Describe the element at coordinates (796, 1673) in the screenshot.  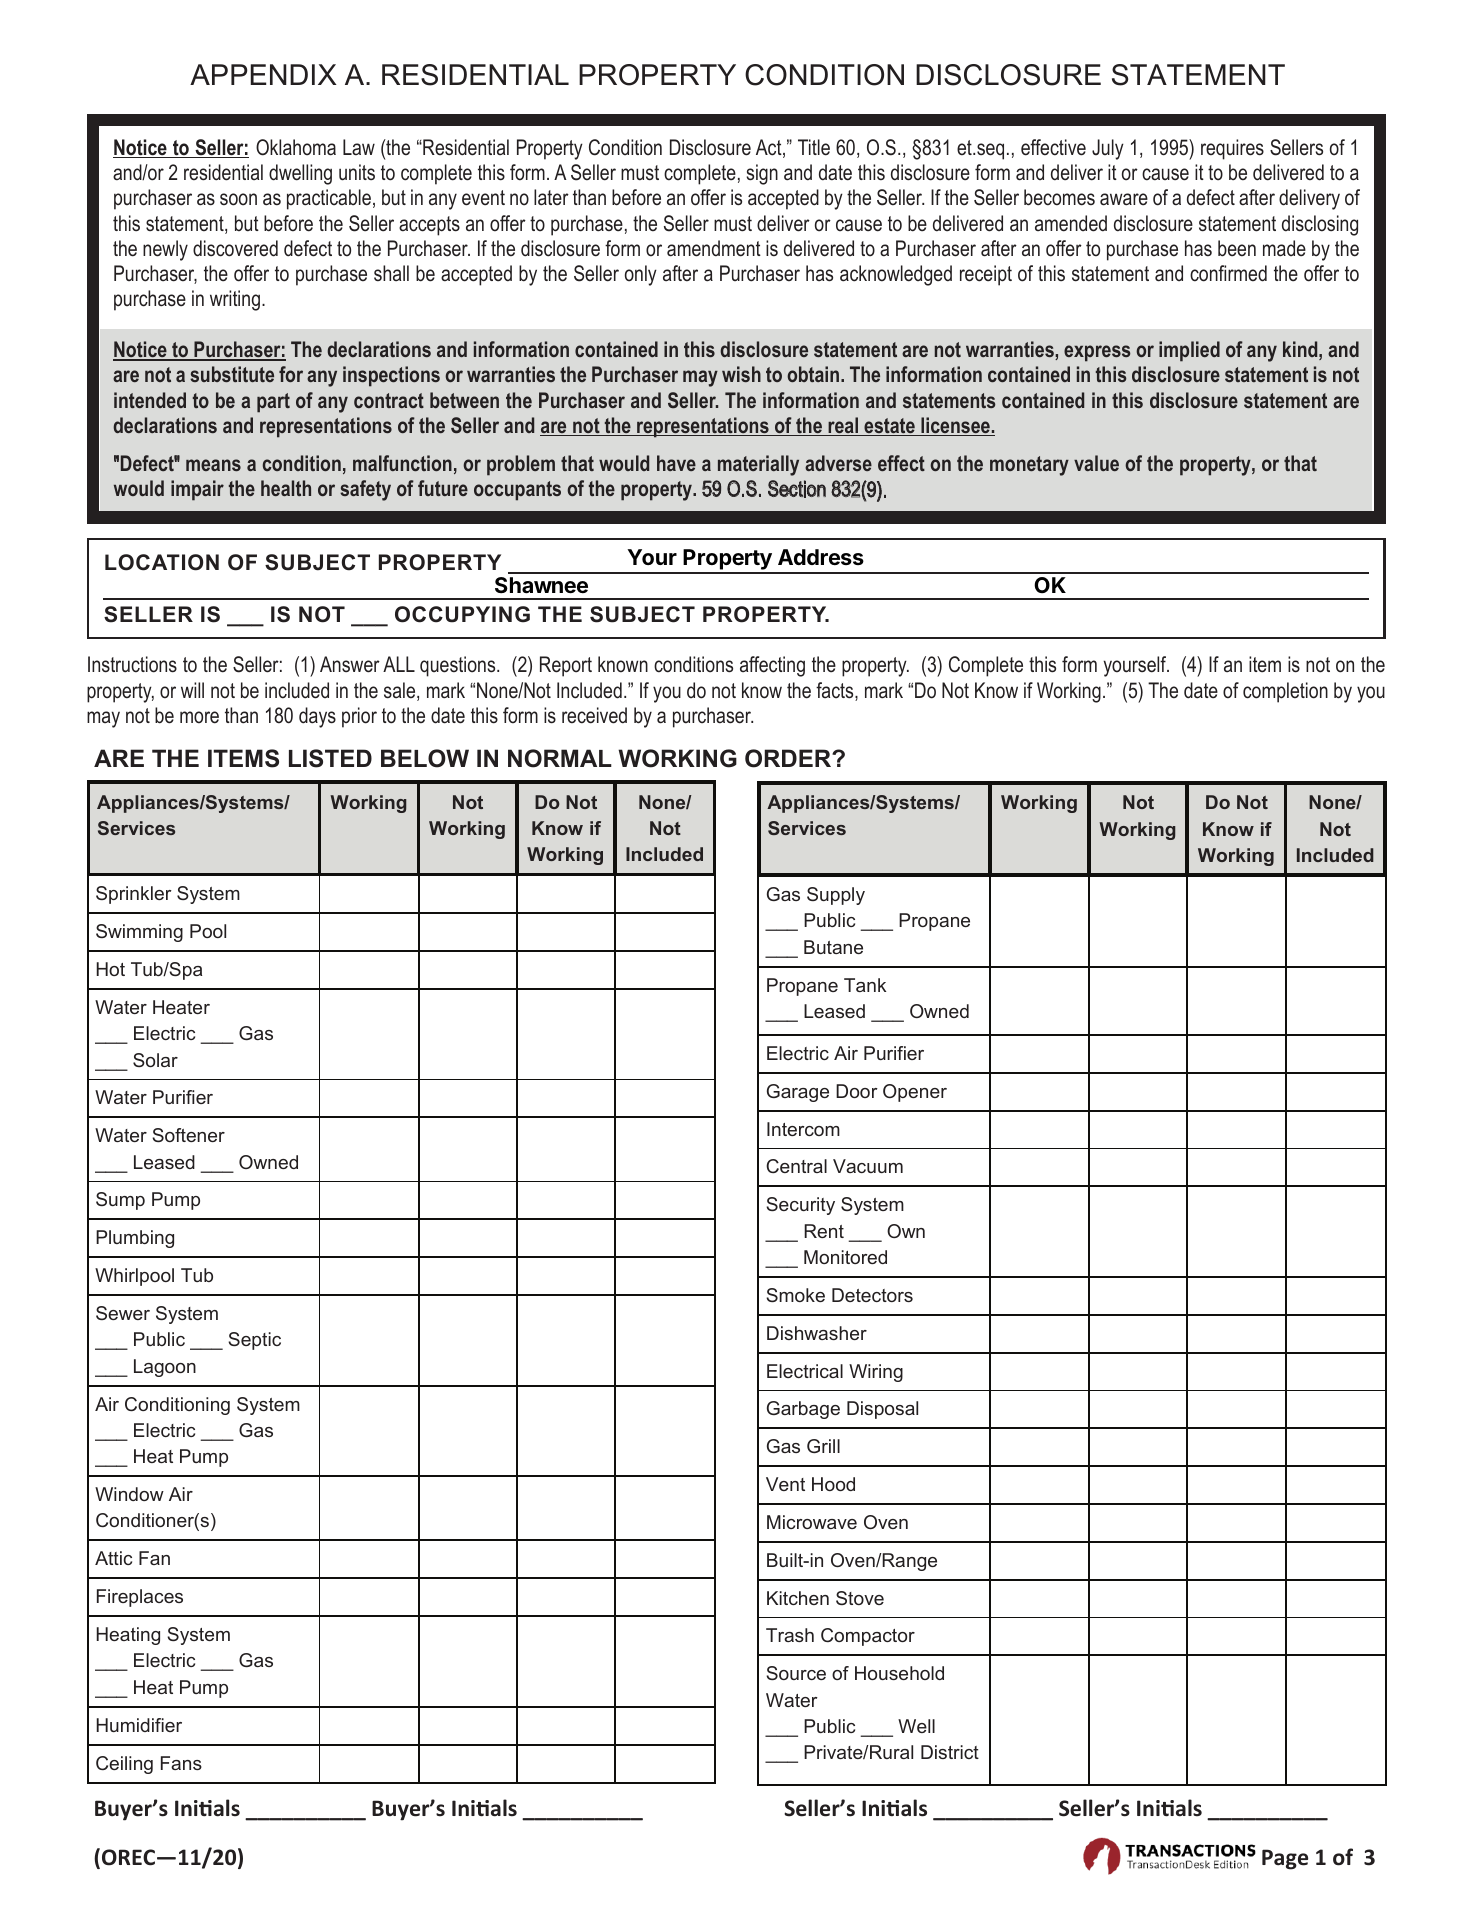
I see `Source` at that location.
